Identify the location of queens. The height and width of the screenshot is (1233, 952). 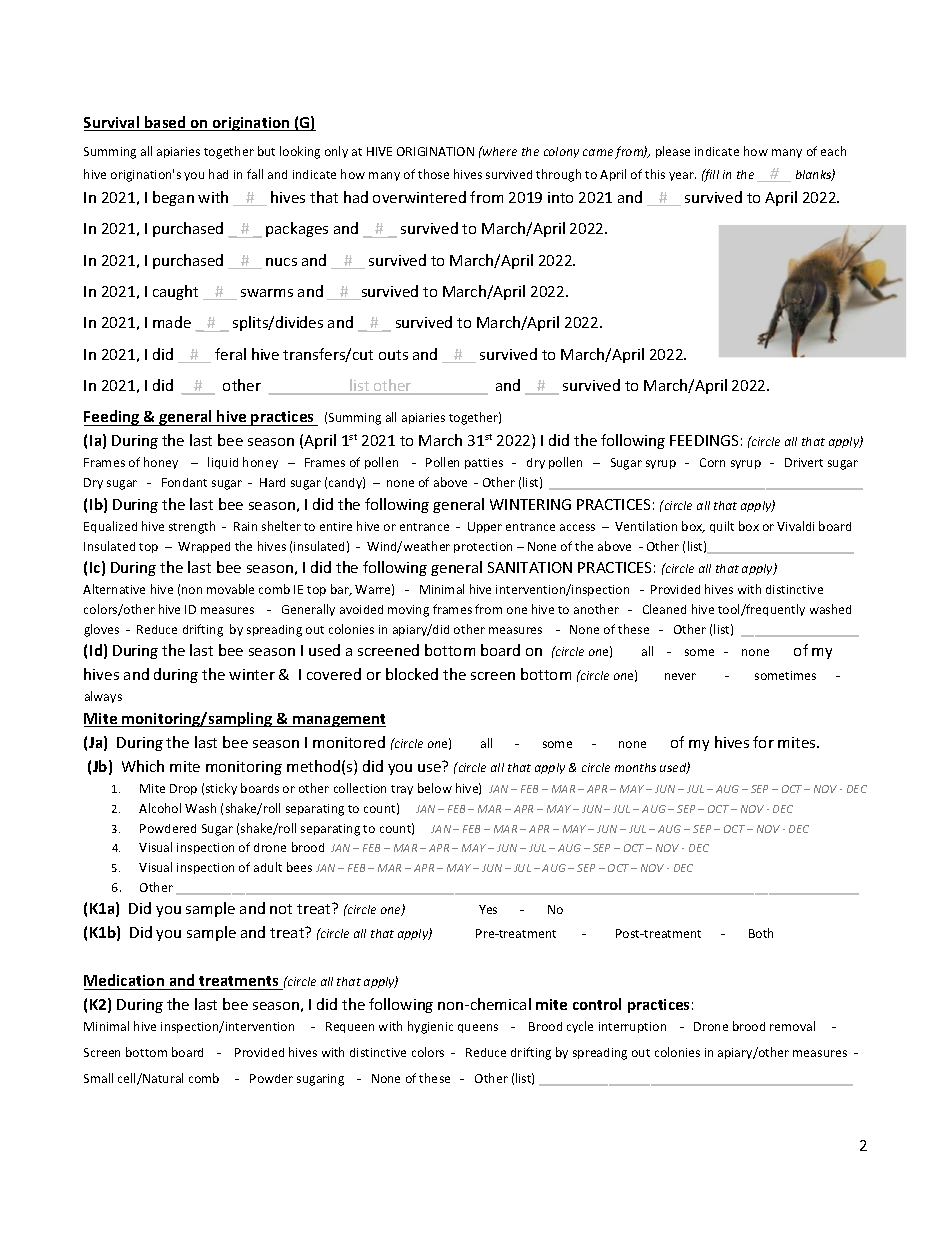
(478, 1028).
